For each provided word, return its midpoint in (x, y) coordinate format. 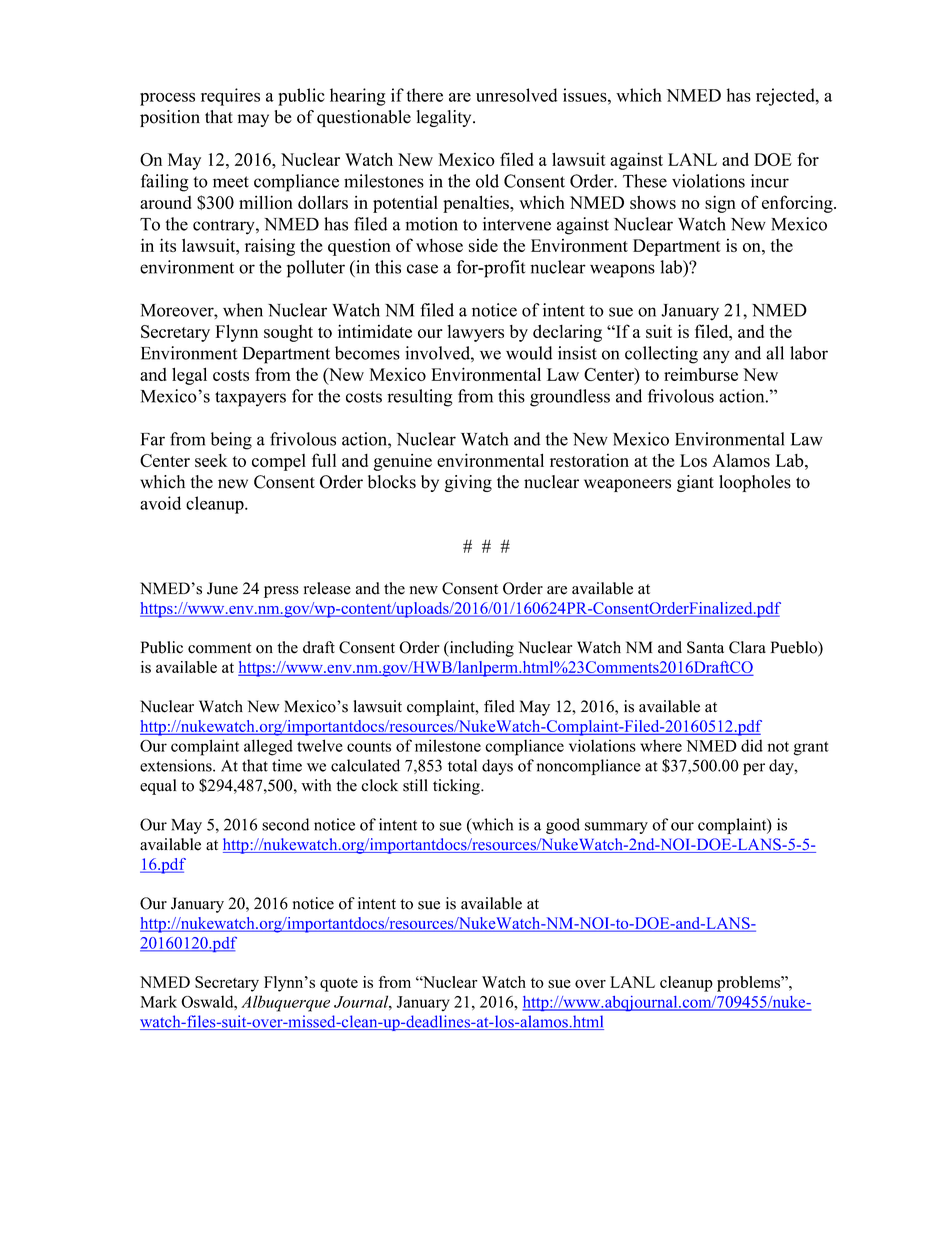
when (243, 310)
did (752, 745)
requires (230, 97)
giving (468, 483)
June (222, 588)
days (497, 767)
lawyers (475, 333)
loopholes (755, 483)
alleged (268, 747)
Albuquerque (285, 1003)
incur (770, 181)
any (716, 357)
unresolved (516, 95)
